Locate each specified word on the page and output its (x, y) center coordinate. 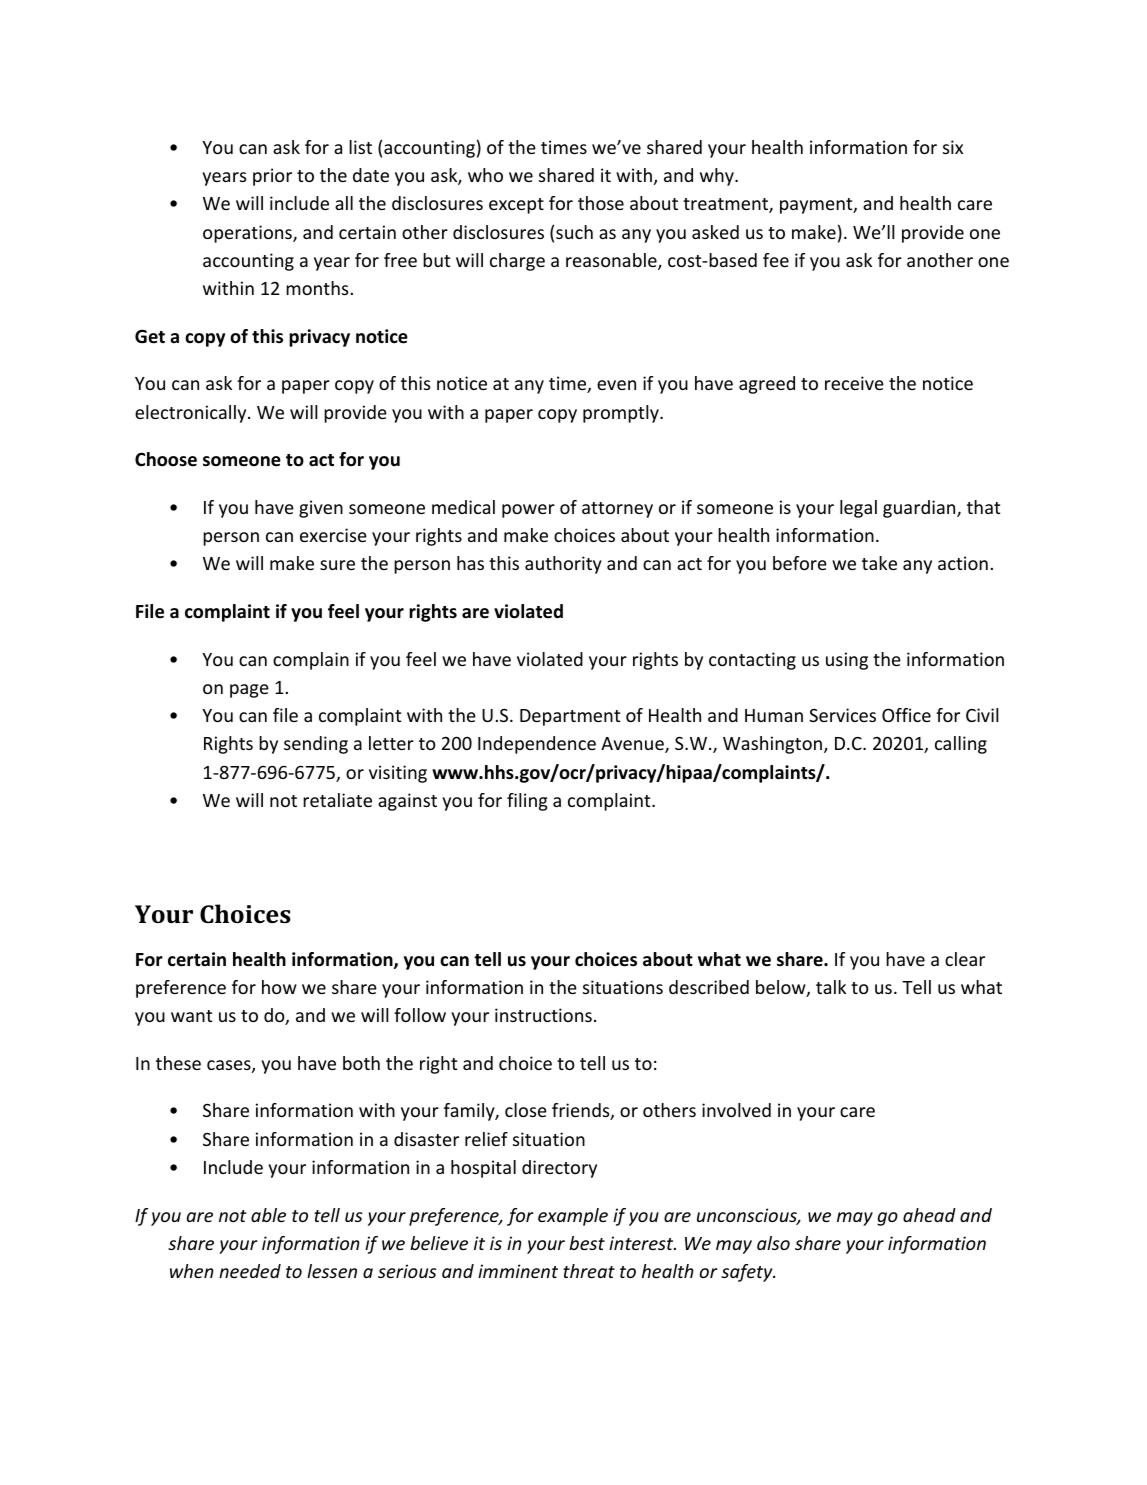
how (279, 987)
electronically (192, 414)
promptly (622, 414)
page (249, 691)
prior (272, 177)
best (587, 1243)
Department (570, 717)
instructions (543, 1015)
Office (906, 715)
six (953, 147)
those (601, 203)
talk (831, 987)
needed (250, 1271)
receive (854, 383)
